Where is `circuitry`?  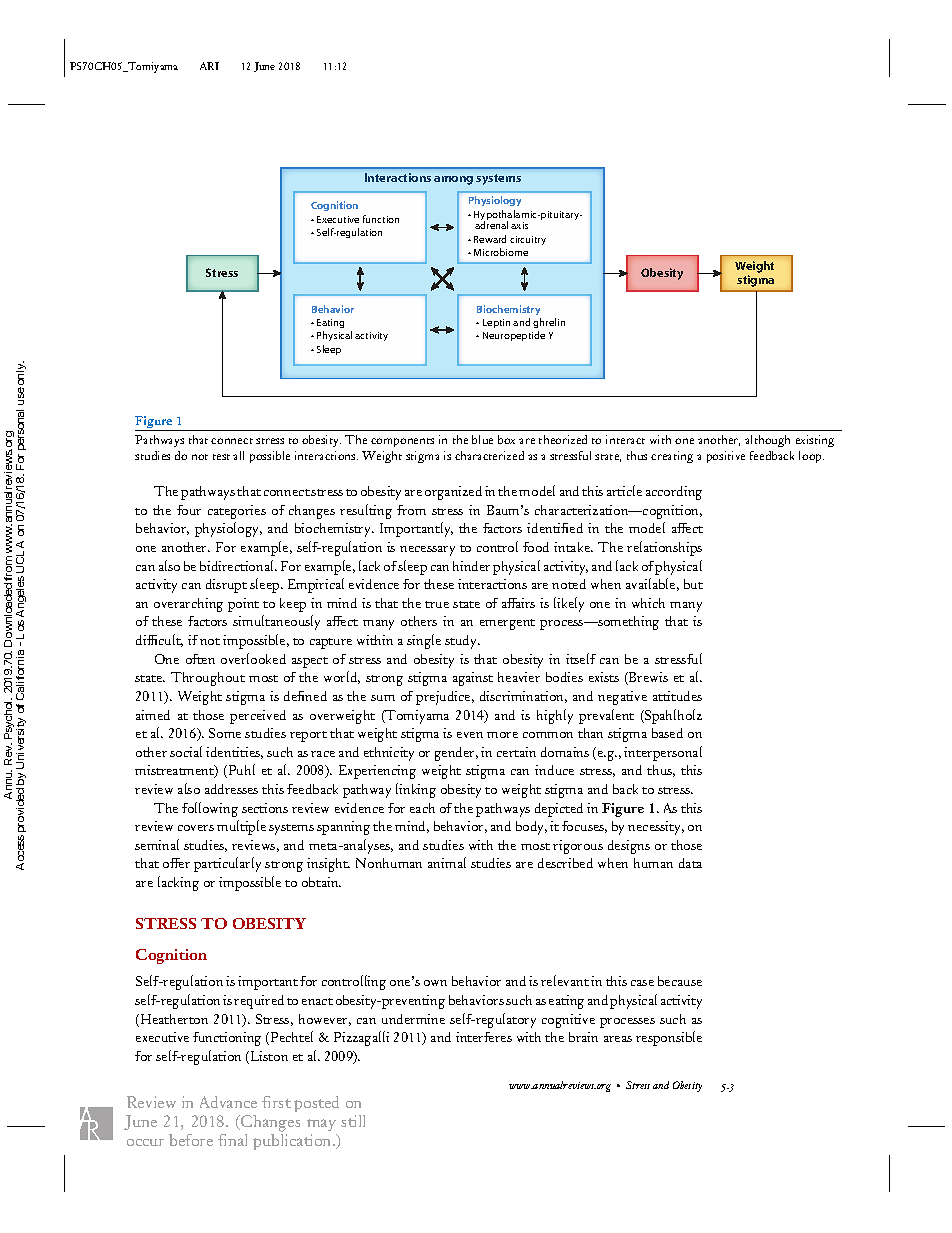 circuitry is located at coordinates (528, 240).
